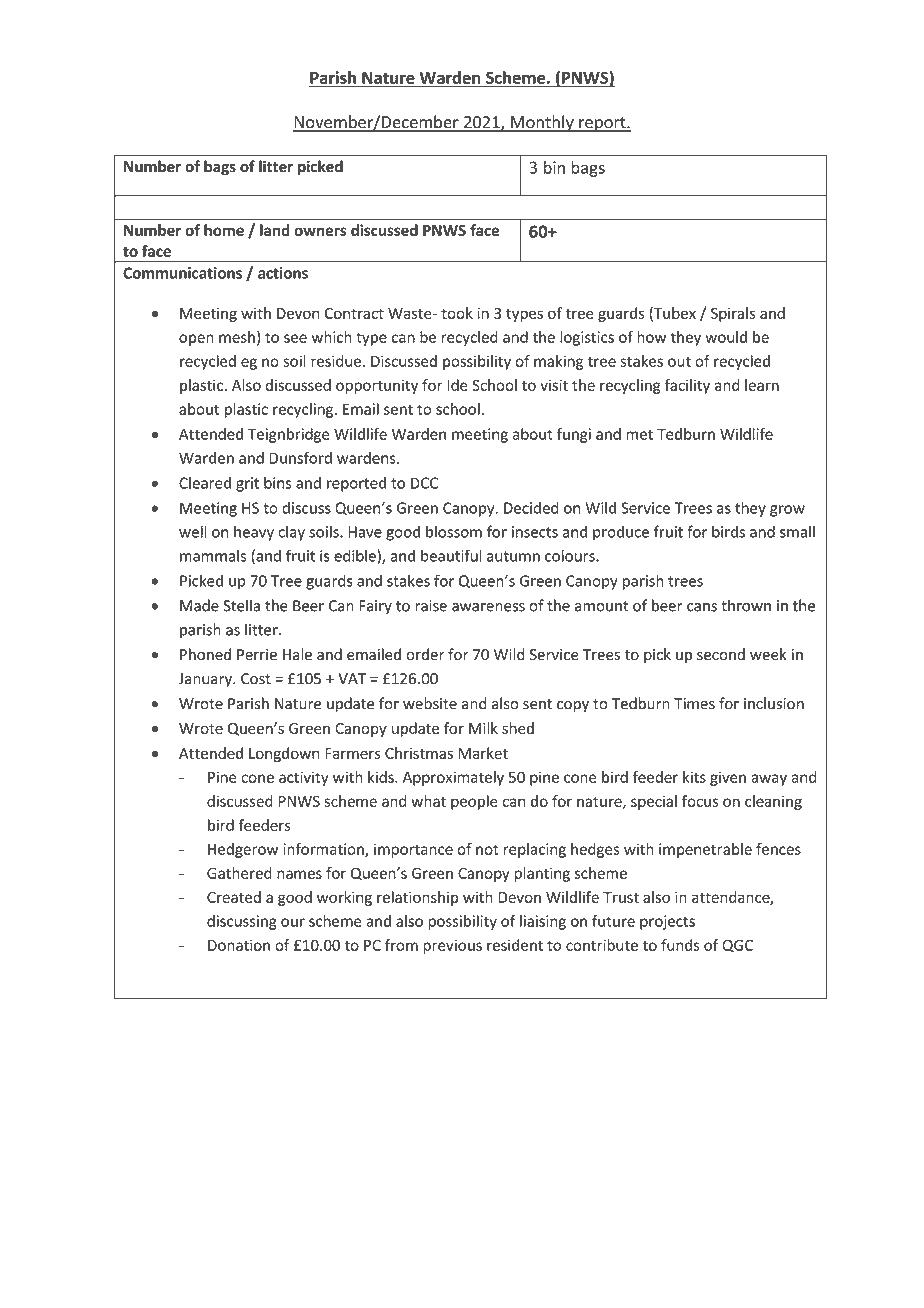  What do you see at coordinates (239, 945) in the screenshot?
I see `Donation` at bounding box center [239, 945].
